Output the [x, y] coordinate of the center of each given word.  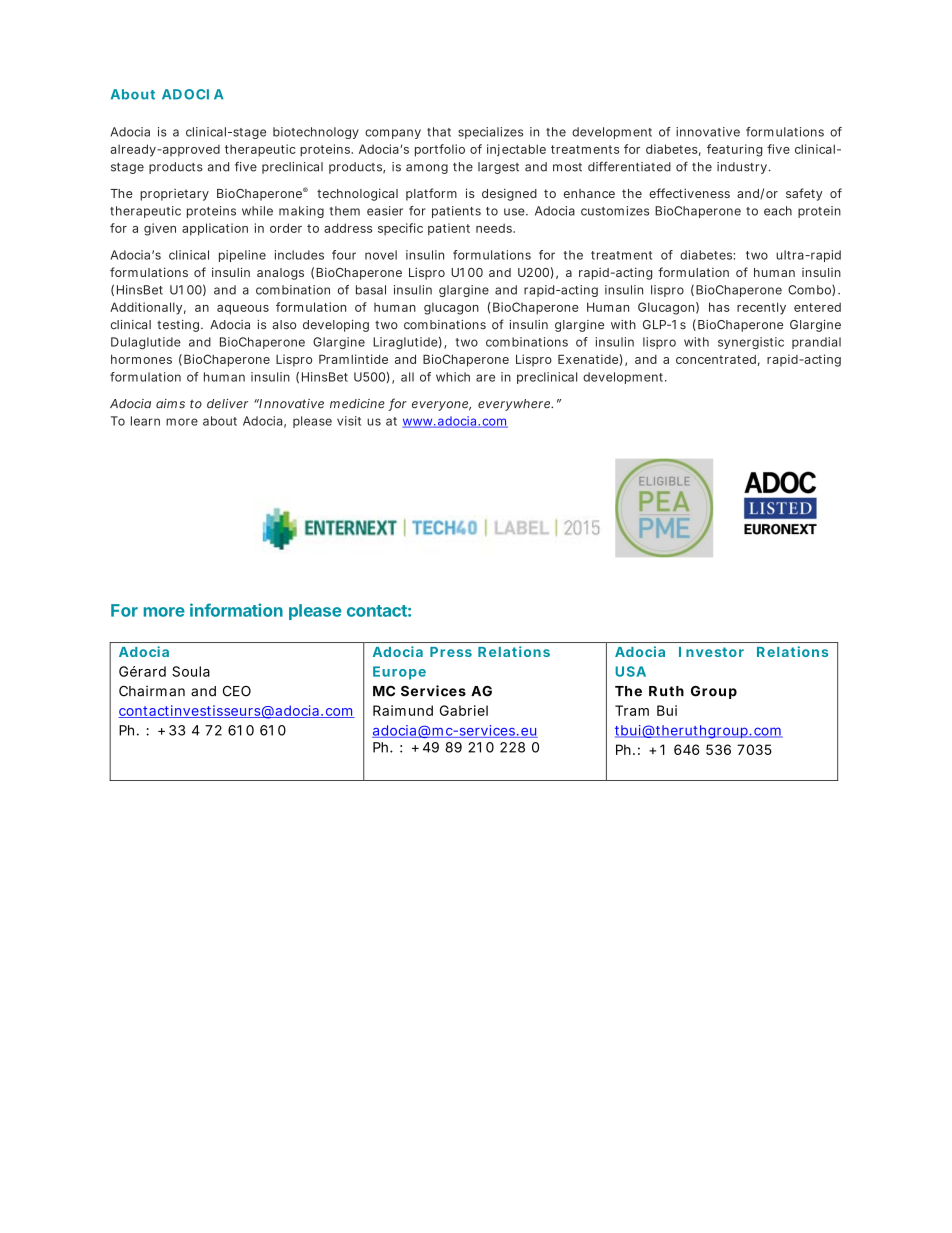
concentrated [716, 359]
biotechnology [316, 133]
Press [451, 652]
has [719, 307]
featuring [734, 150]
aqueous [243, 310]
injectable [516, 150]
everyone [441, 406]
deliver [227, 404]
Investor [711, 652]
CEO [237, 691]
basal [371, 290]
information [236, 610]
